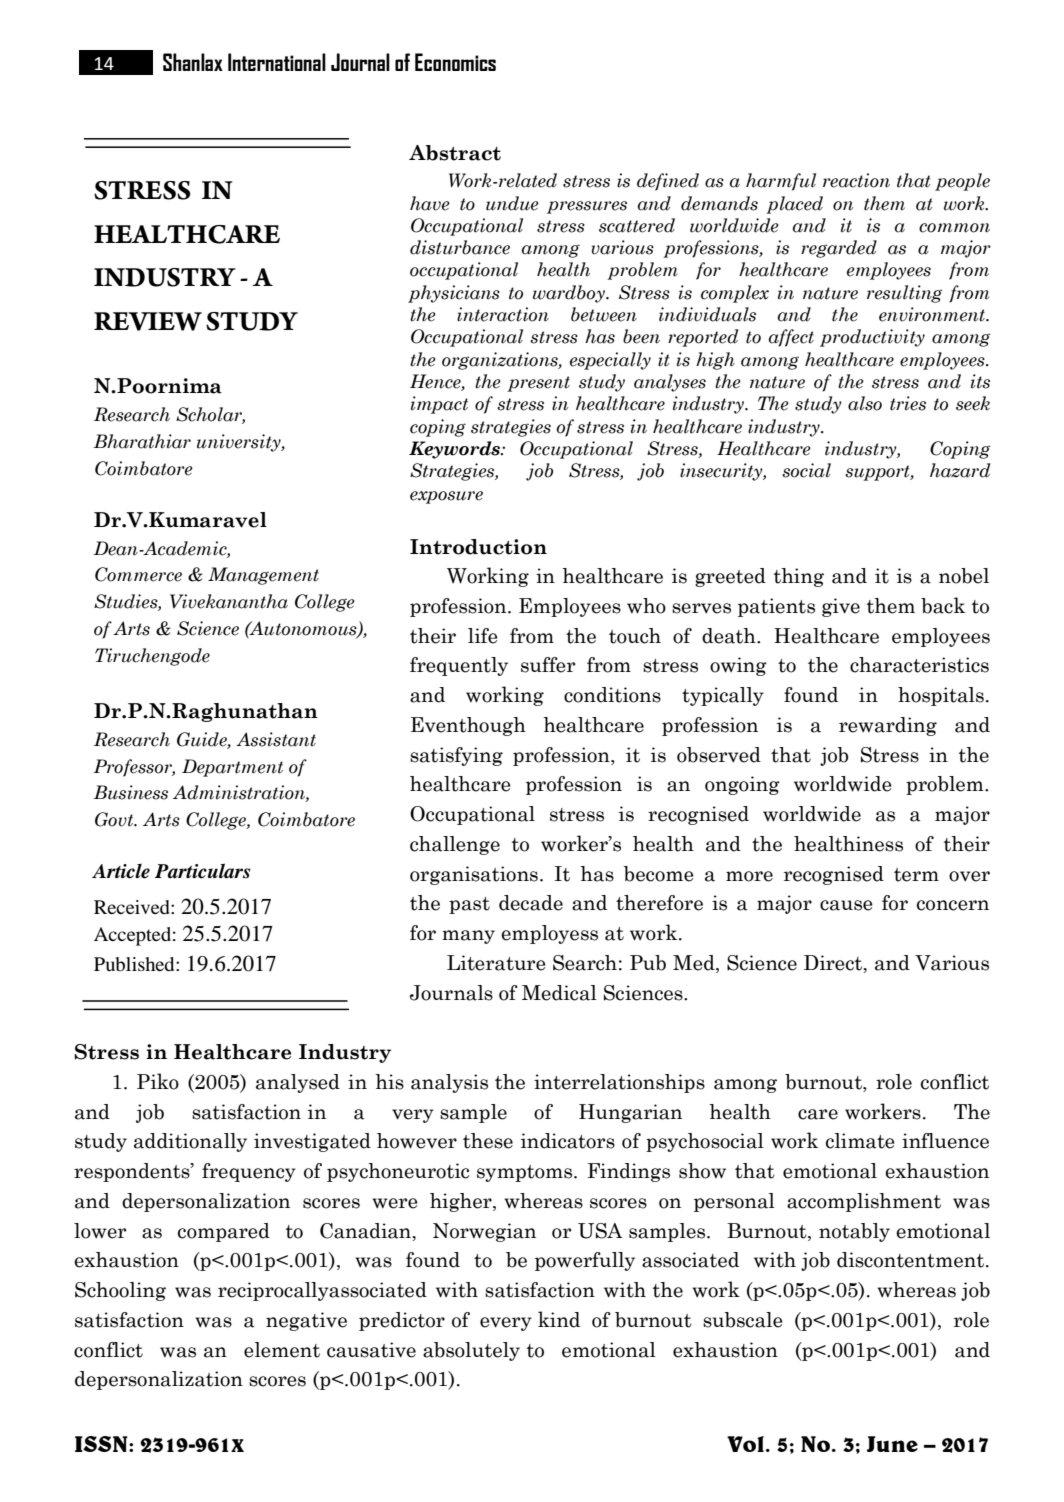 The width and height of the screenshot is (1064, 1502). Describe the element at coordinates (846, 905) in the screenshot. I see `cause` at that location.
